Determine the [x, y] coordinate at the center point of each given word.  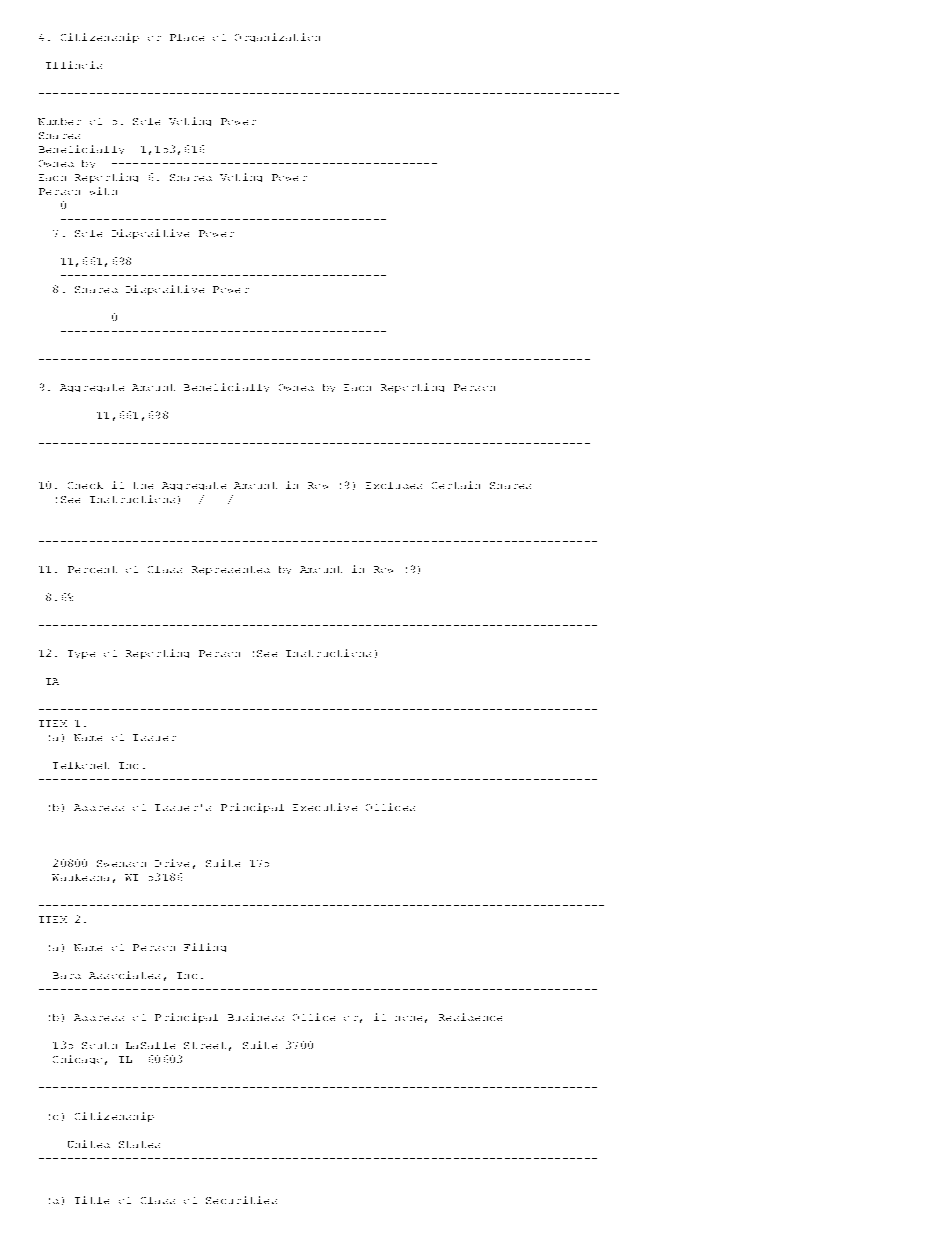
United [89, 1144]
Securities [241, 1200]
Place [187, 37]
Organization [277, 37]
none [408, 1018]
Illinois [74, 65]
